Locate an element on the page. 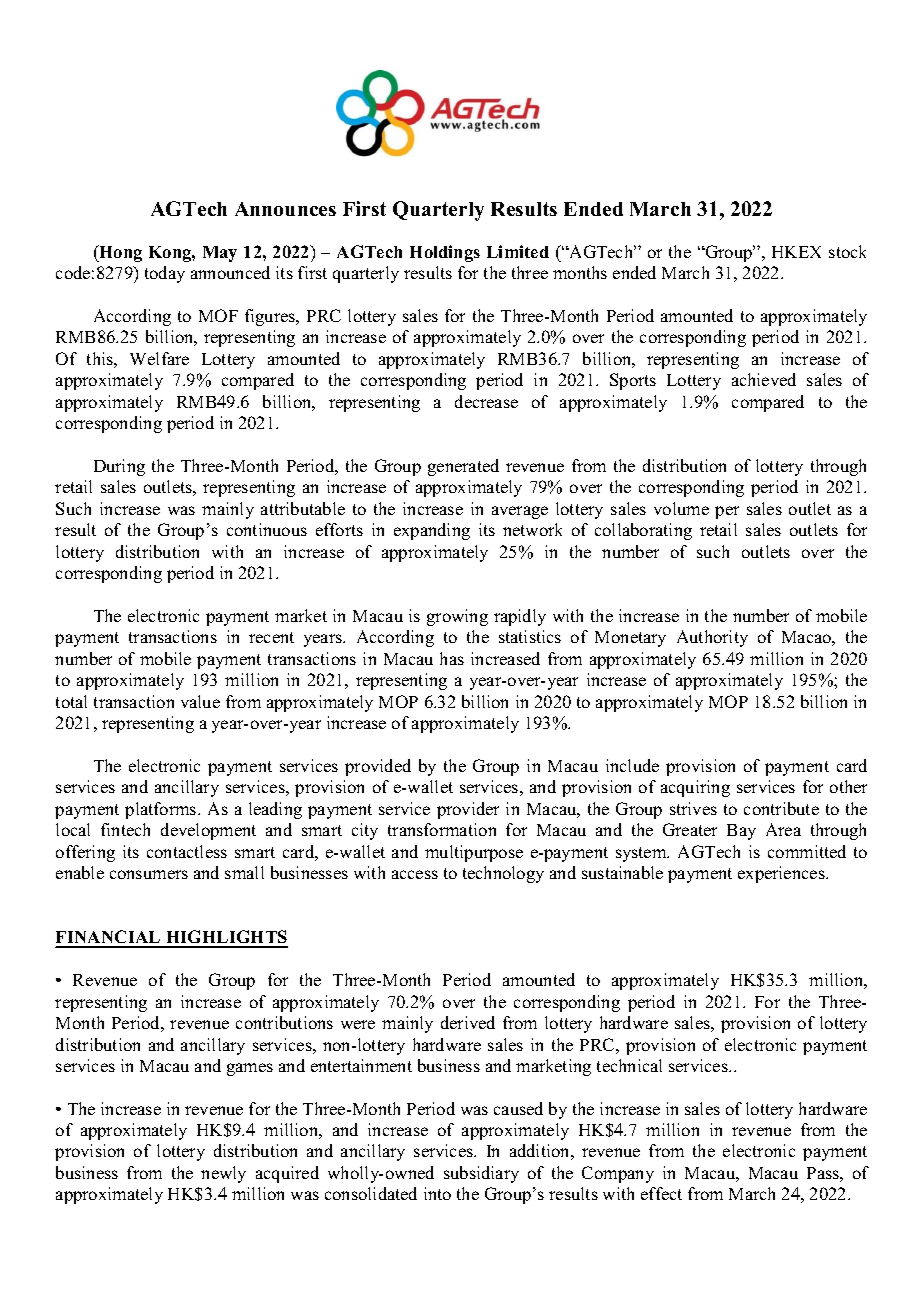  subsidiary is located at coordinates (481, 1174).
